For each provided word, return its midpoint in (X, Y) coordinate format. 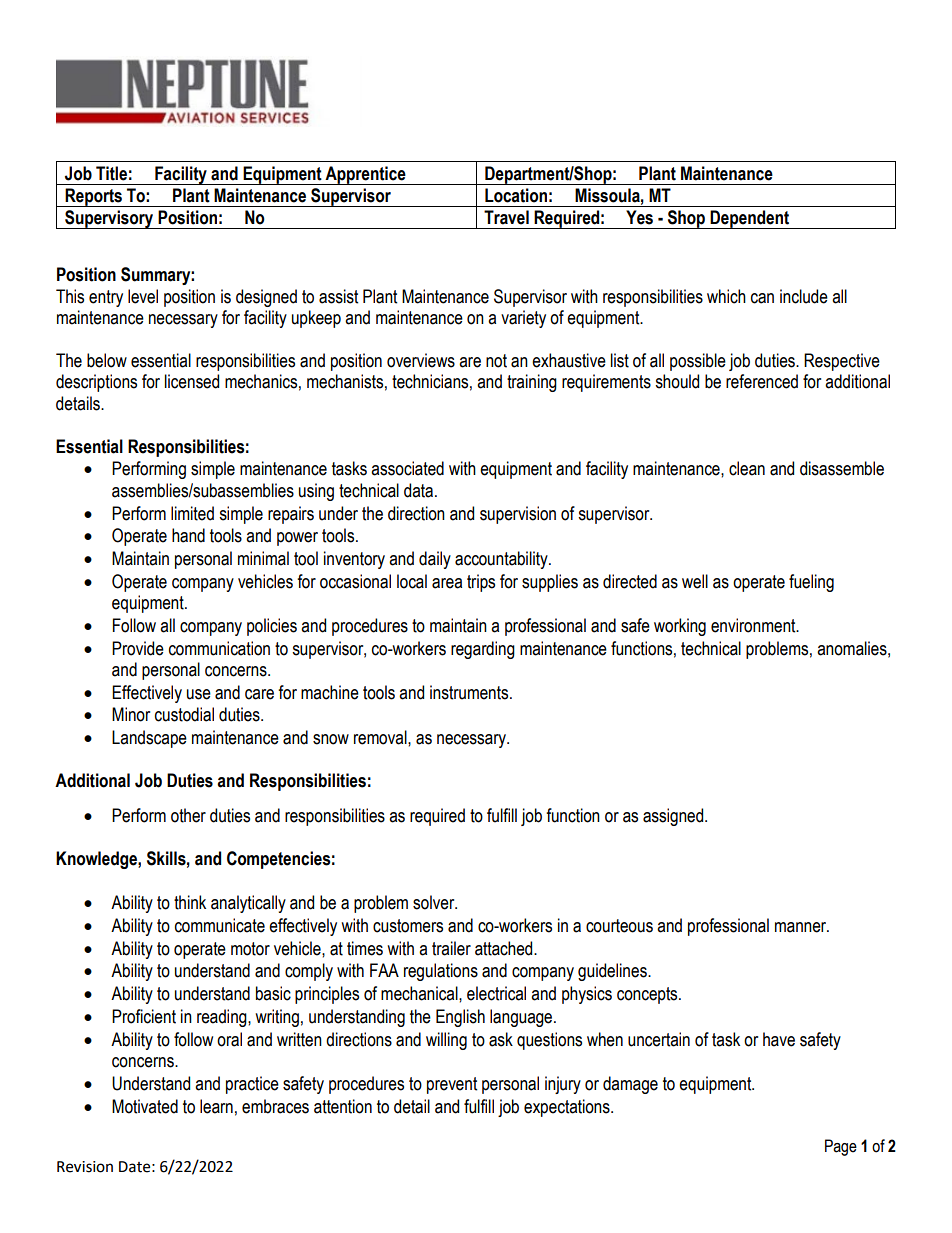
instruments (470, 692)
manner (802, 927)
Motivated (145, 1106)
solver (435, 902)
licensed (192, 381)
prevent (452, 1085)
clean (747, 468)
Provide (138, 648)
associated (407, 468)
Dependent (750, 219)
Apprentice (365, 175)
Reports (93, 197)
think (190, 902)
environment (754, 625)
